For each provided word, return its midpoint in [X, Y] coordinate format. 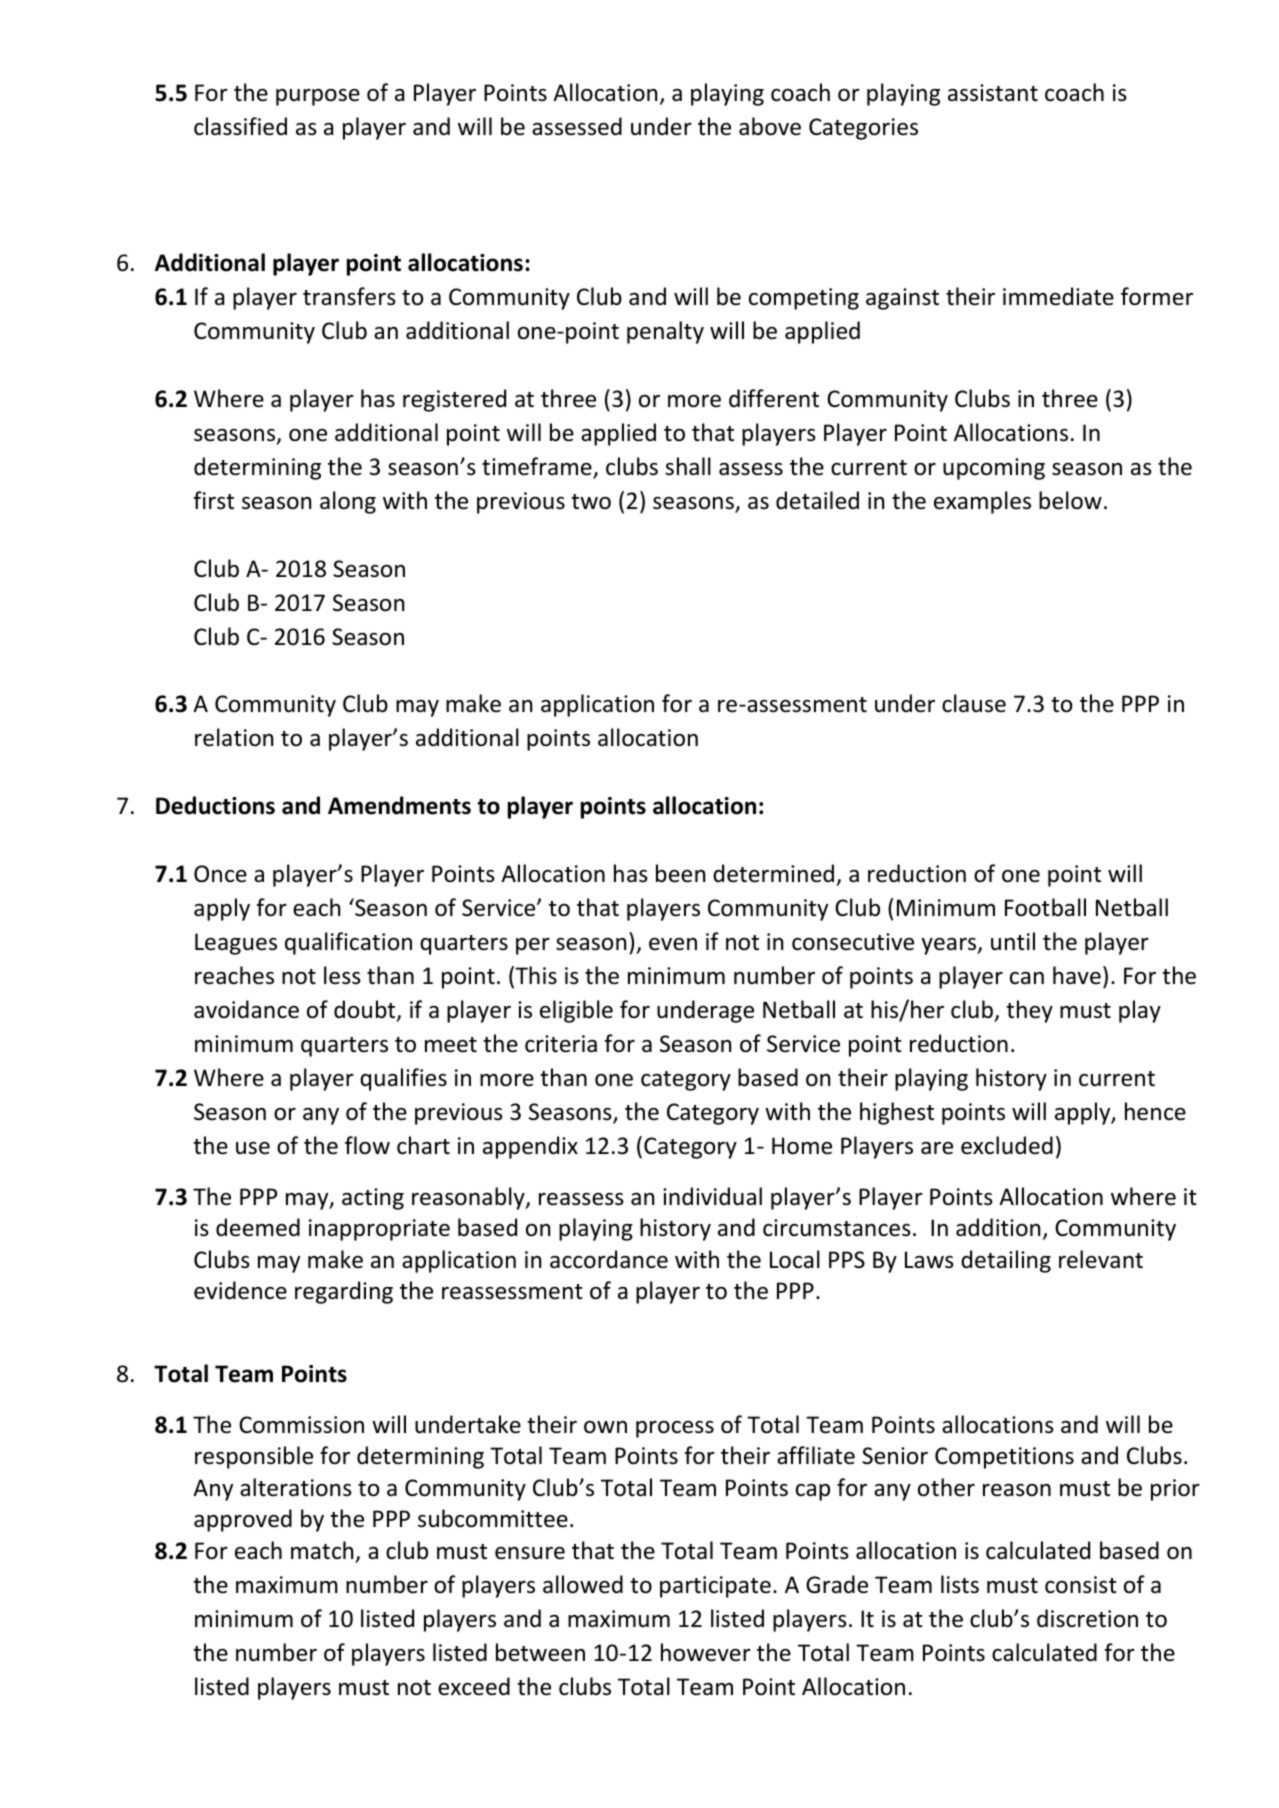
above [770, 126]
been [680, 873]
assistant [993, 93]
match [322, 1550]
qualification [348, 943]
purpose [318, 97]
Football [1045, 907]
